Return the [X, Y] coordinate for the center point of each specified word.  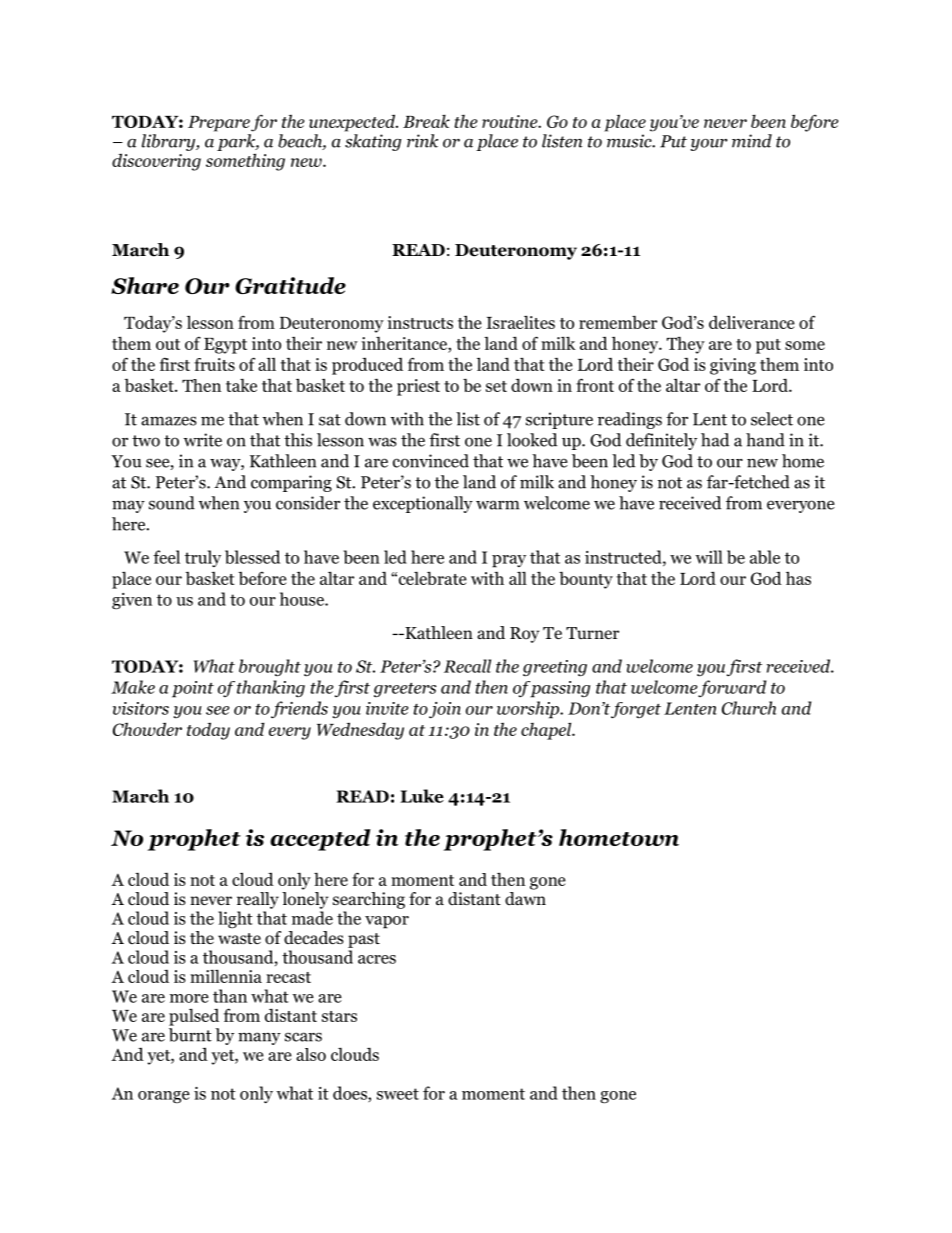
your [708, 145]
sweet [398, 1094]
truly [203, 558]
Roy [524, 635]
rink [422, 141]
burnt [190, 1035]
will [709, 557]
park [237, 142]
